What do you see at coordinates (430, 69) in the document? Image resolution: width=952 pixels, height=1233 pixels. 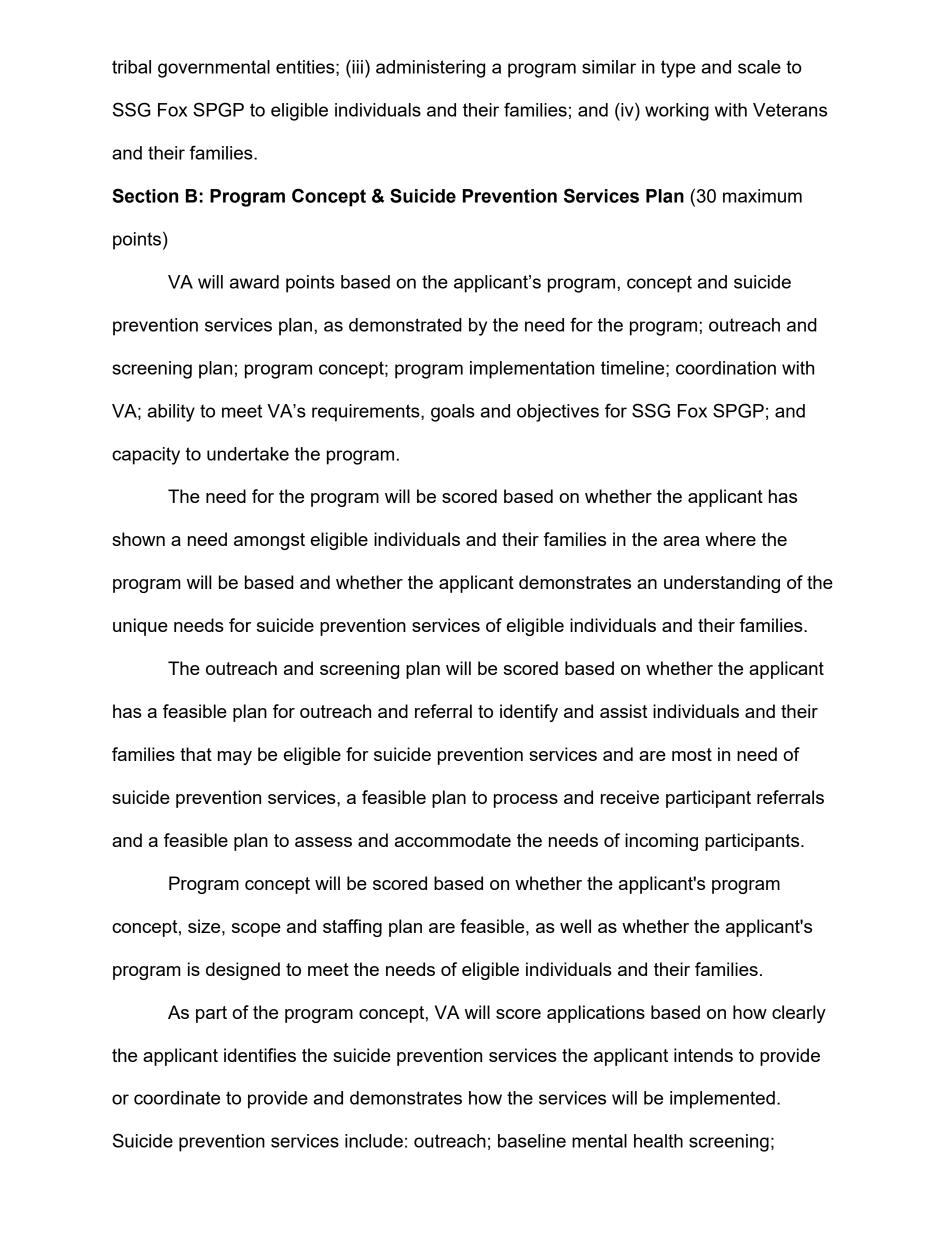 I see `administering` at bounding box center [430, 69].
